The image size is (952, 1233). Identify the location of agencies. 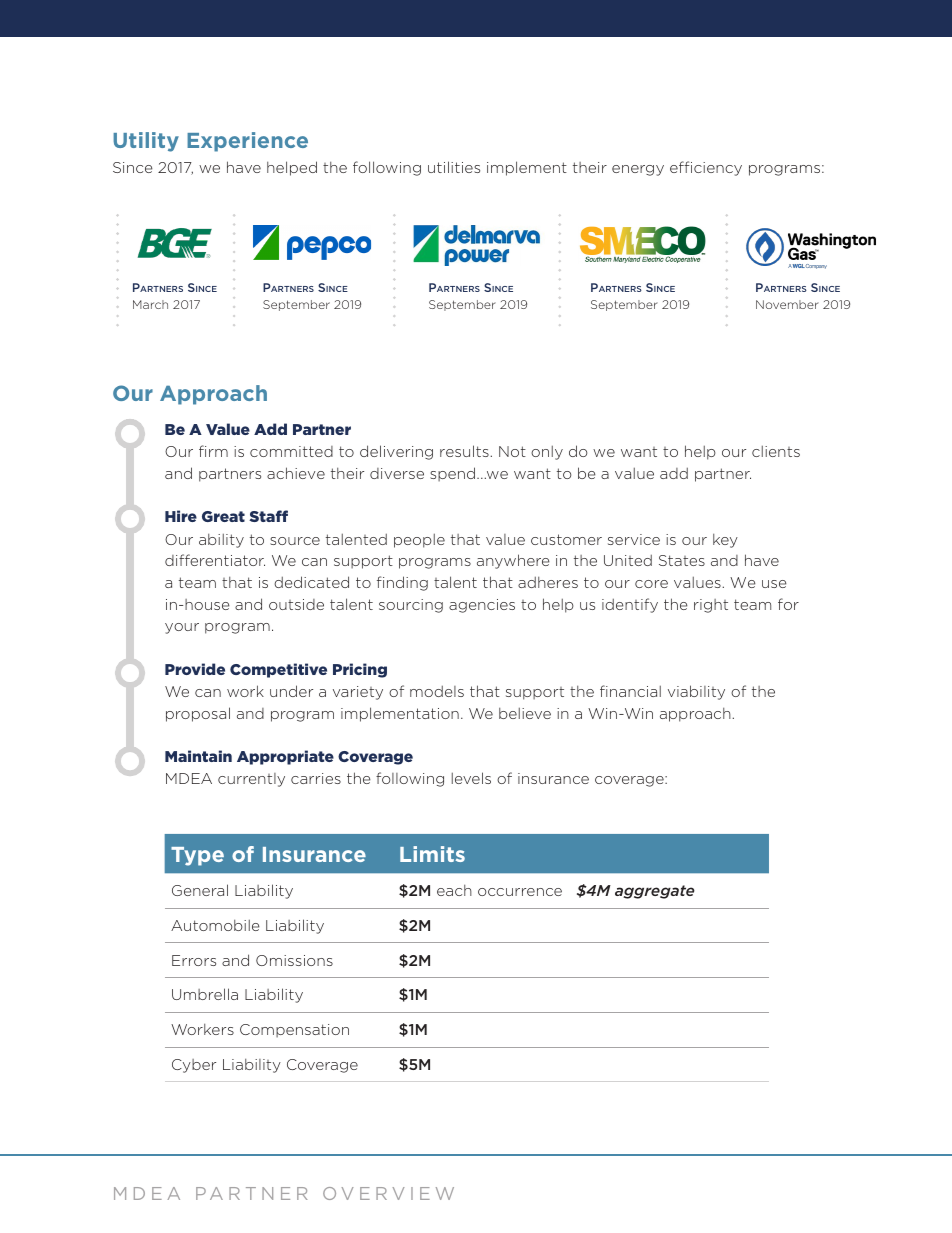
(482, 606).
